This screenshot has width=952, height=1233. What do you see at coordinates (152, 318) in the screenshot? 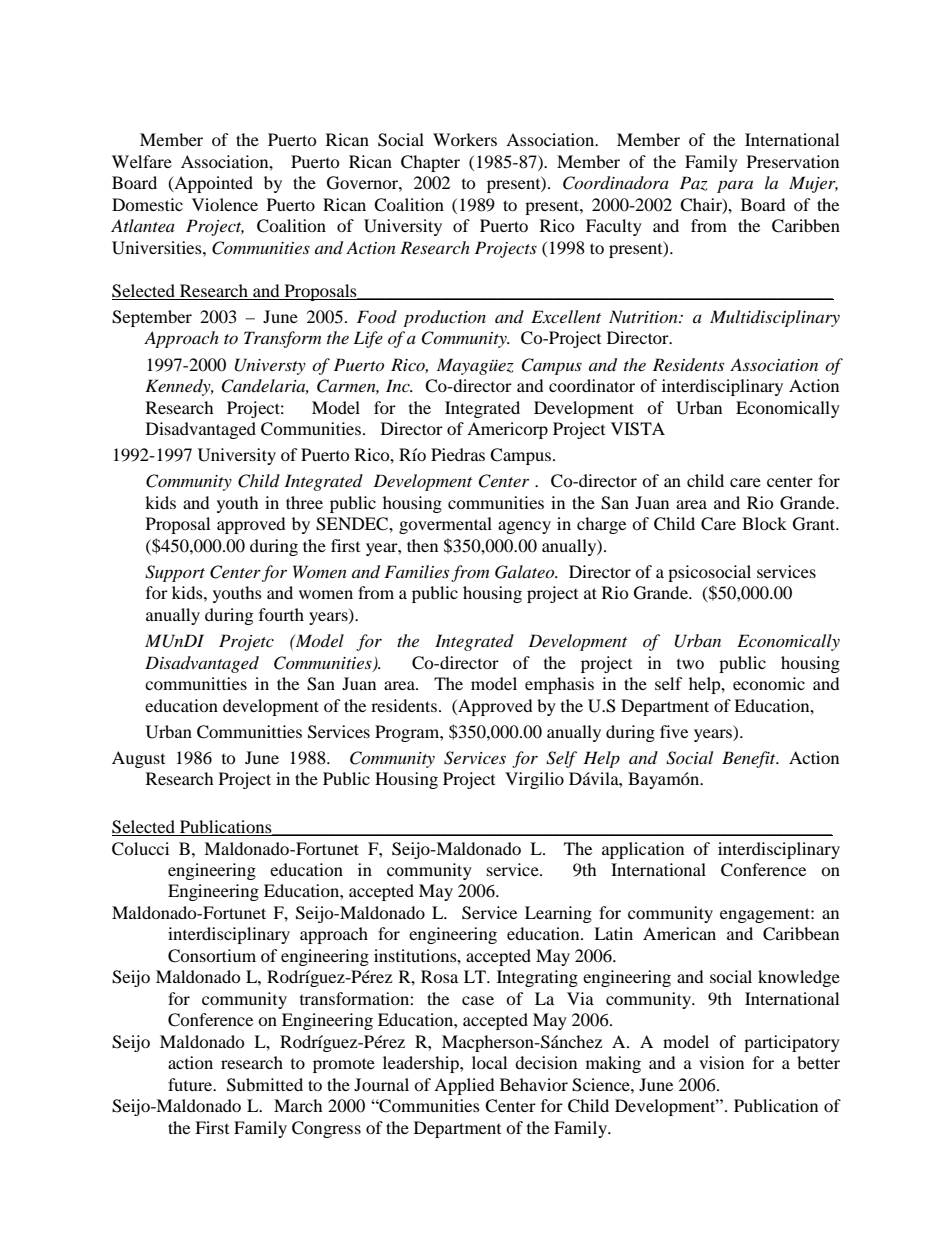
I see `September` at bounding box center [152, 318].
